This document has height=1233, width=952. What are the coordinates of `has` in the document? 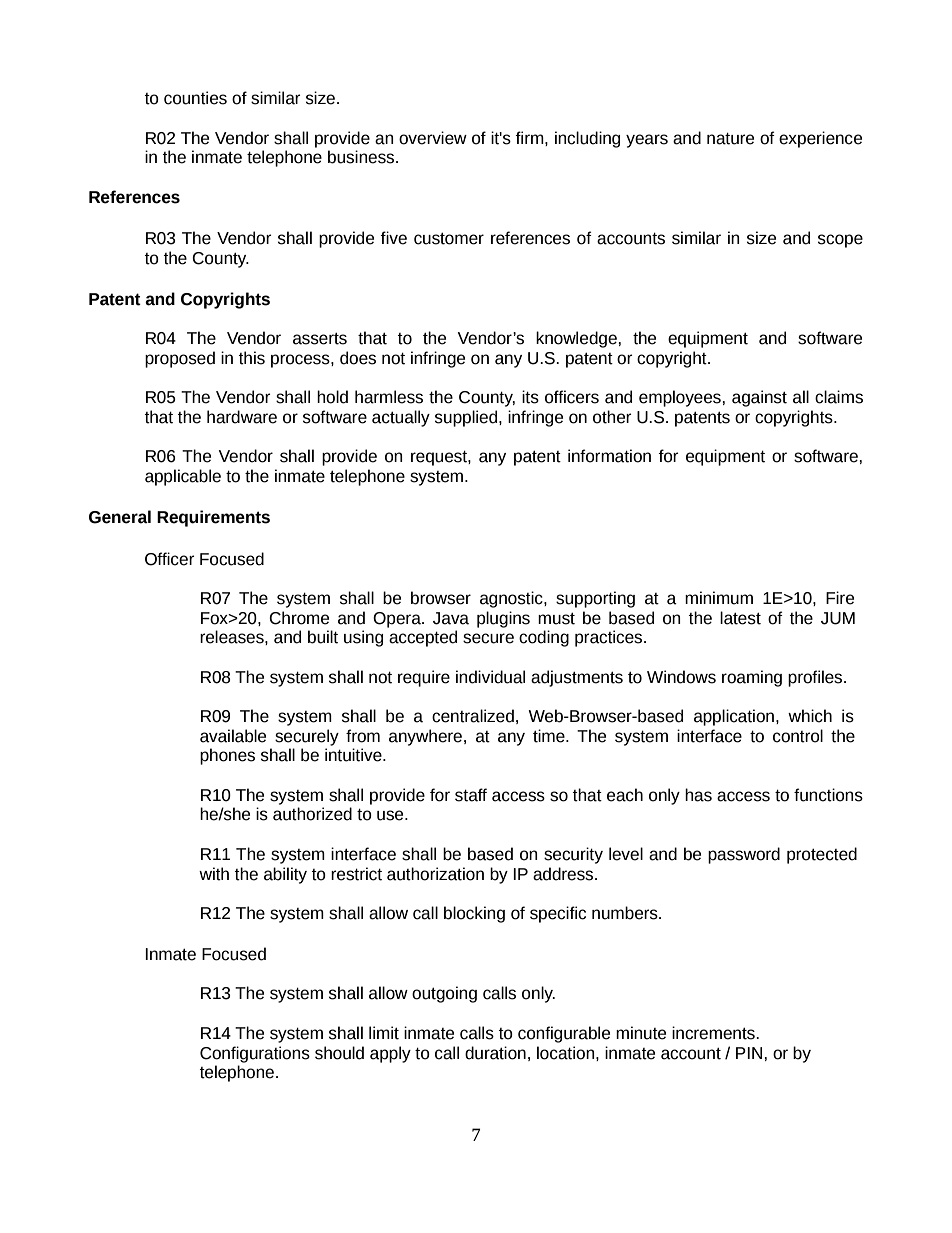 It's located at (698, 795).
